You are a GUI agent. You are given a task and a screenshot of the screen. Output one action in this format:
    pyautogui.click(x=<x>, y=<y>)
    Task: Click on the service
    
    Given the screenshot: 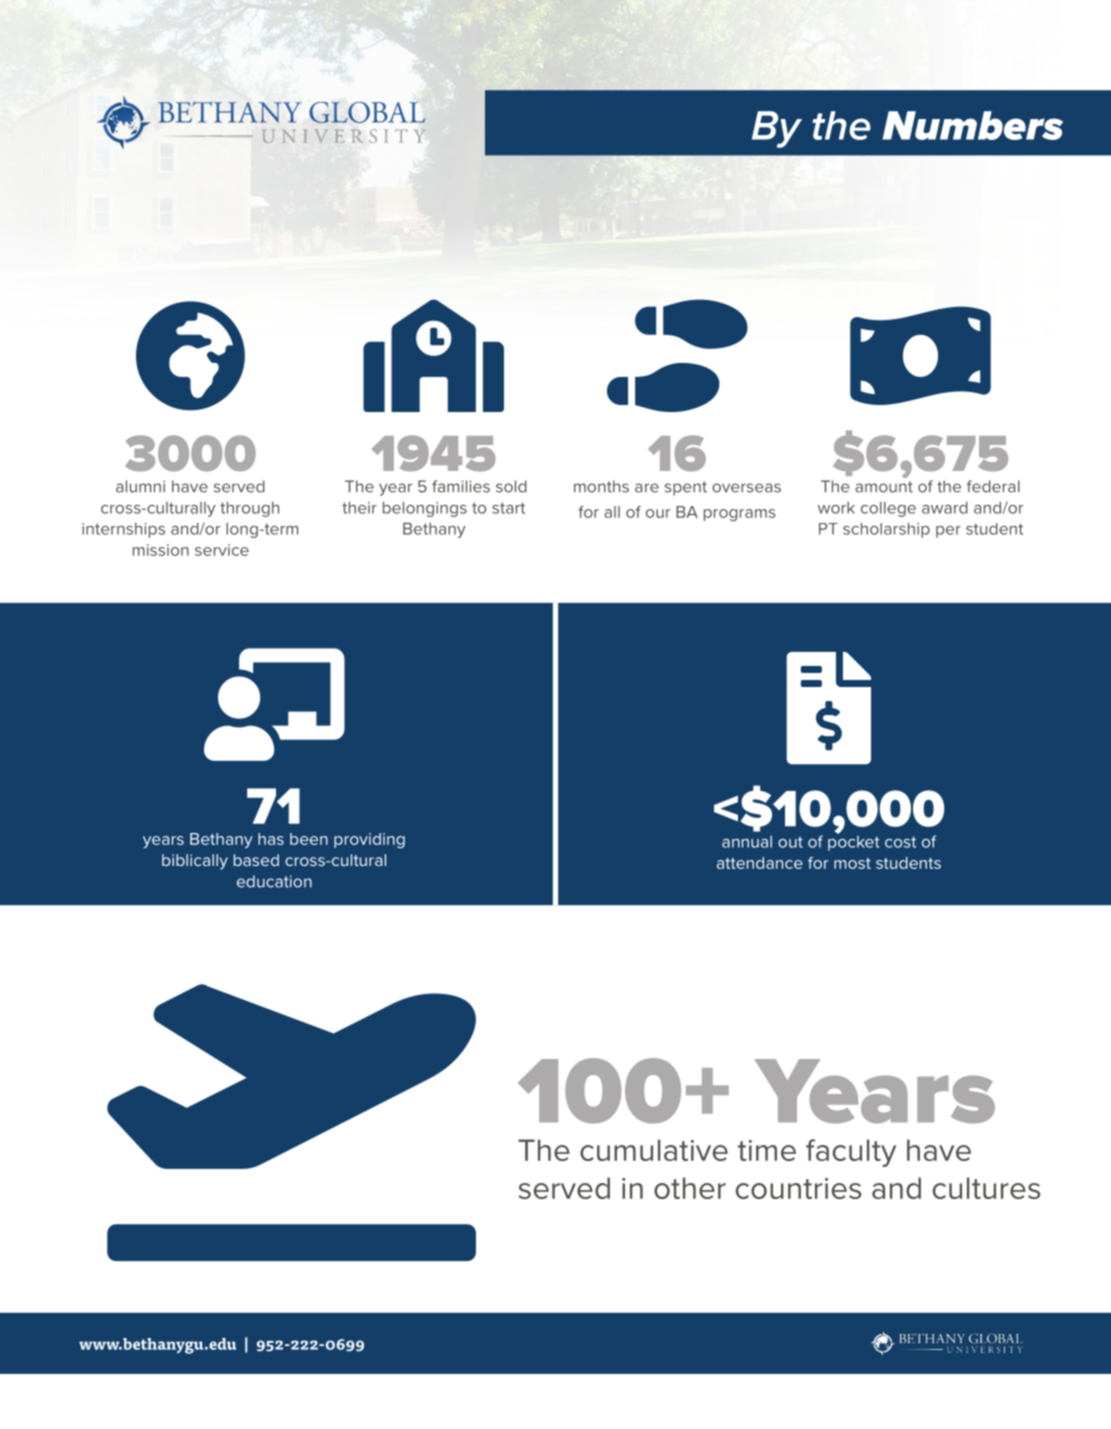 What is the action you would take?
    pyautogui.click(x=222, y=550)
